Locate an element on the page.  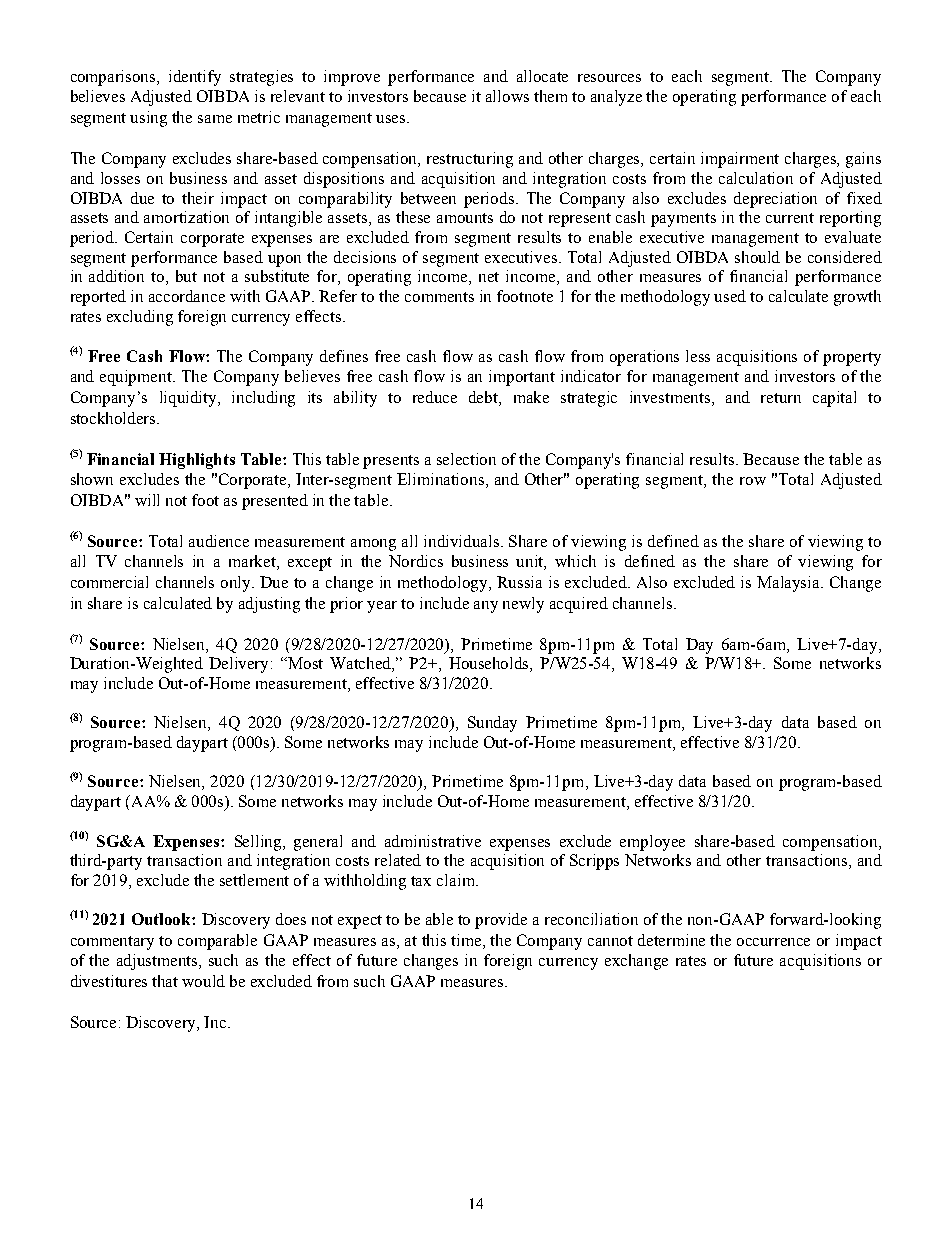
allows is located at coordinates (507, 96).
